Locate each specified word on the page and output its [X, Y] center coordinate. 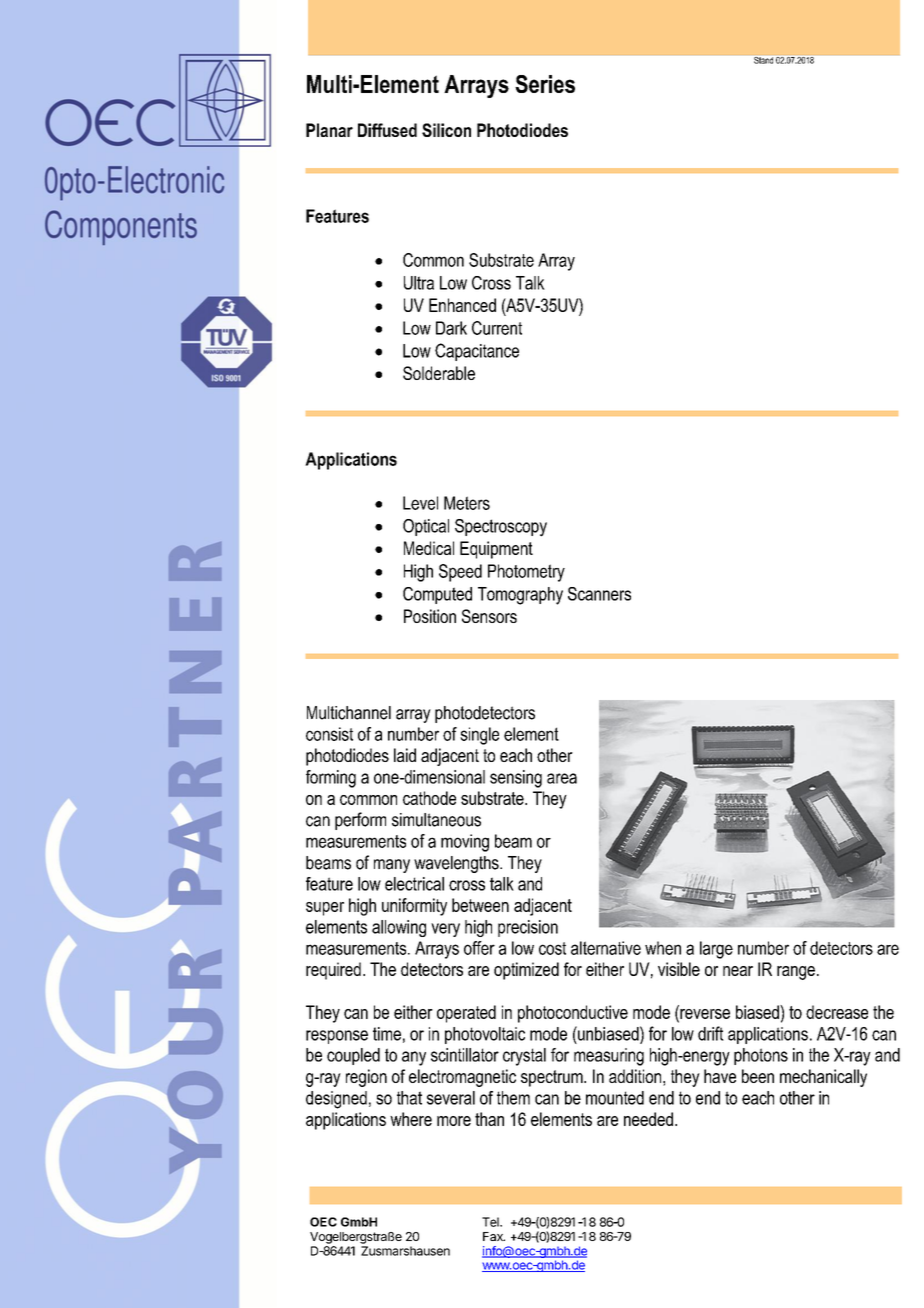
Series [545, 84]
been [758, 1076]
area [562, 778]
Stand [763, 60]
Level [420, 503]
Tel [491, 1222]
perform [360, 821]
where [411, 1119]
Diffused [387, 130]
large [716, 950]
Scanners [599, 594]
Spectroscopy [501, 528]
